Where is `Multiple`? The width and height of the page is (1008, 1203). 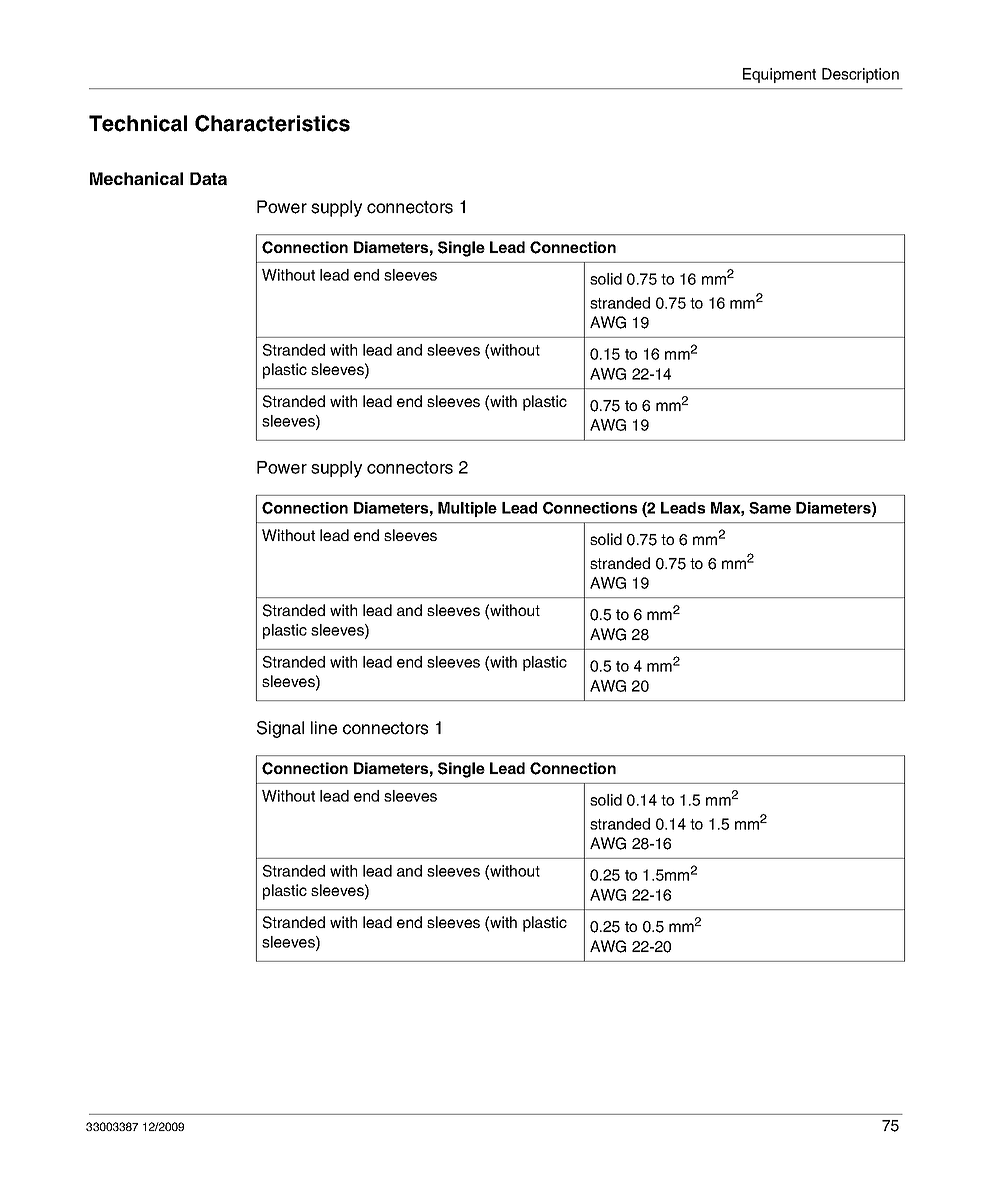
Multiple is located at coordinates (467, 509).
